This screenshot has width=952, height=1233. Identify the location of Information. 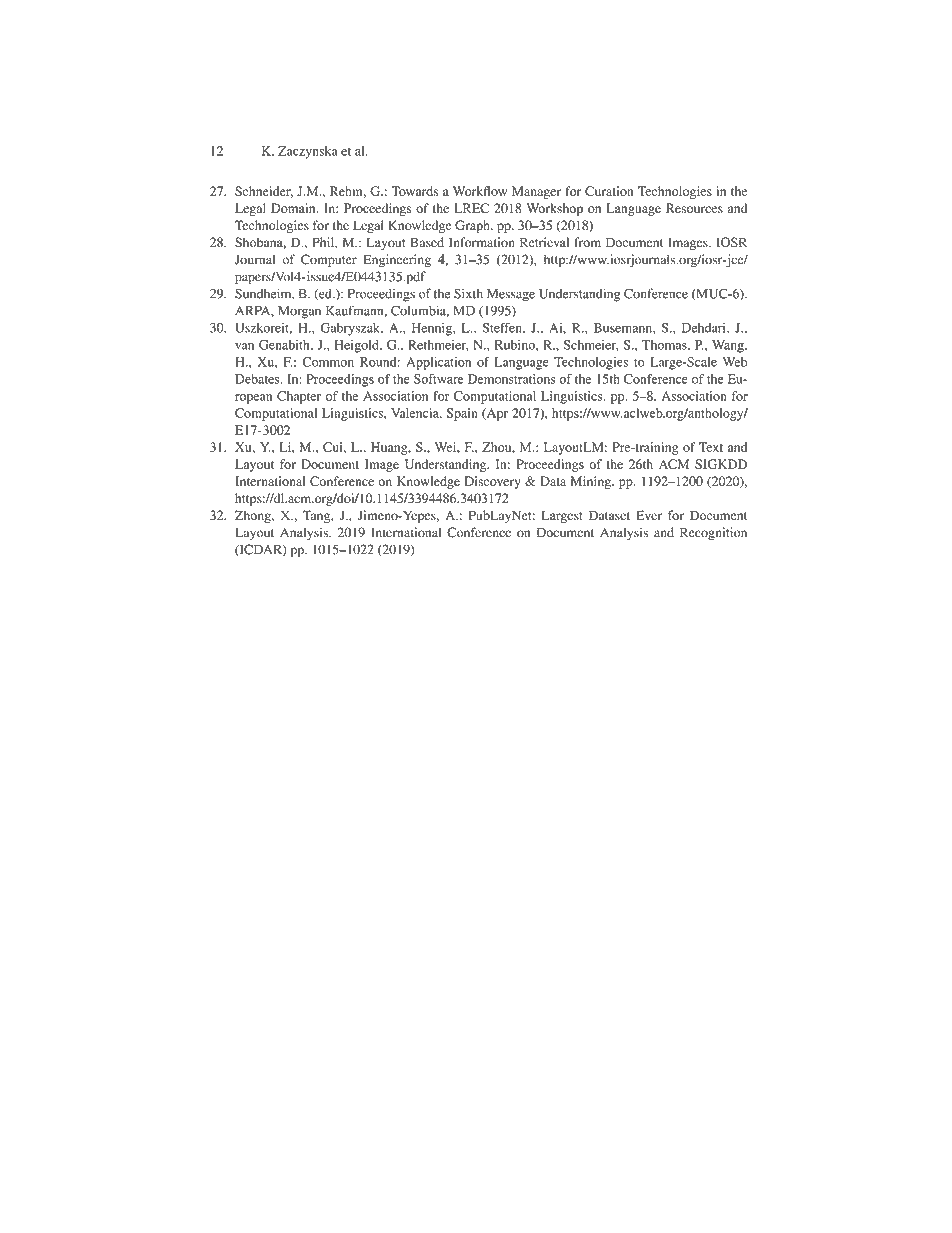
(482, 242).
